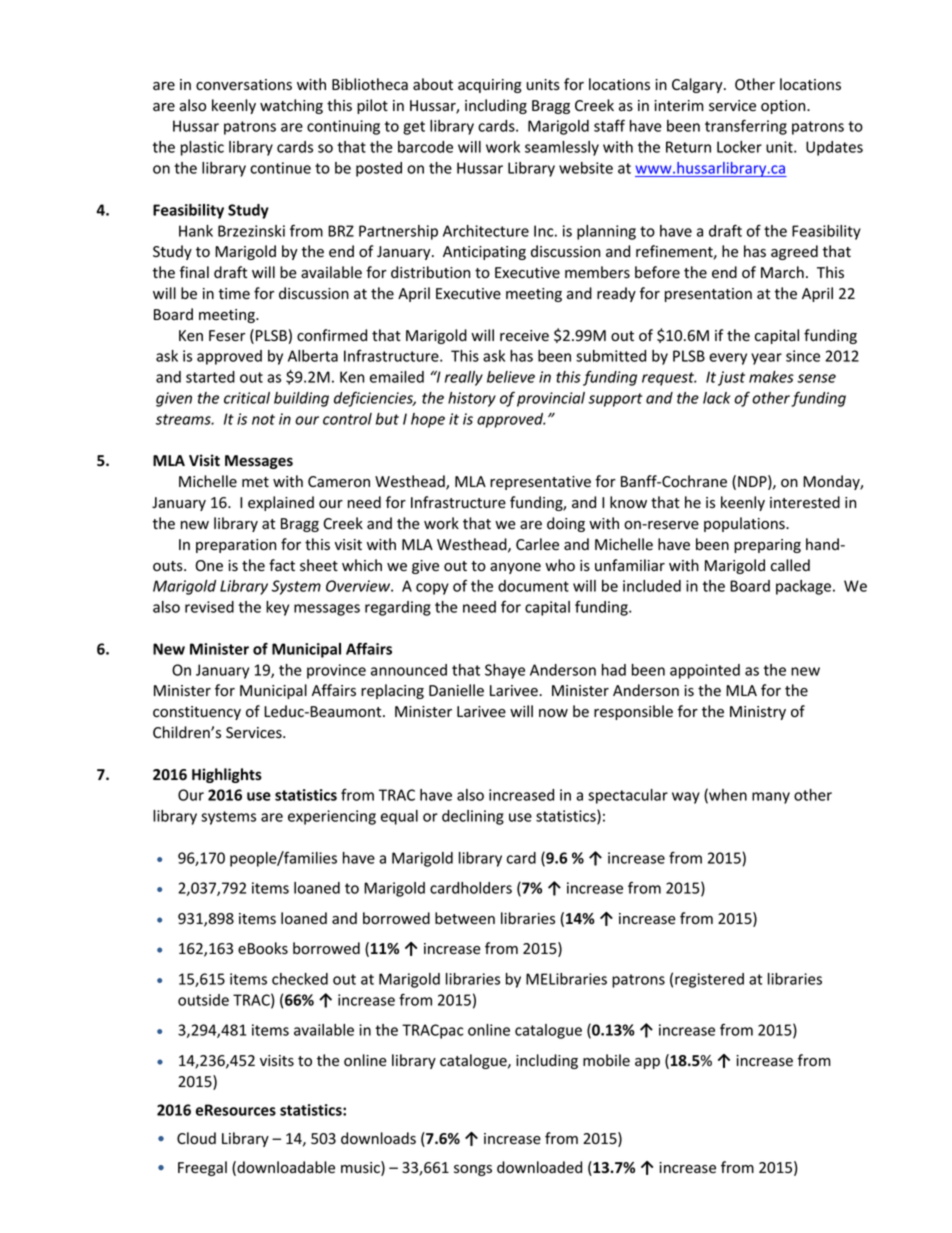 This image has height=1233, width=952. I want to click on acquiring, so click(490, 86).
